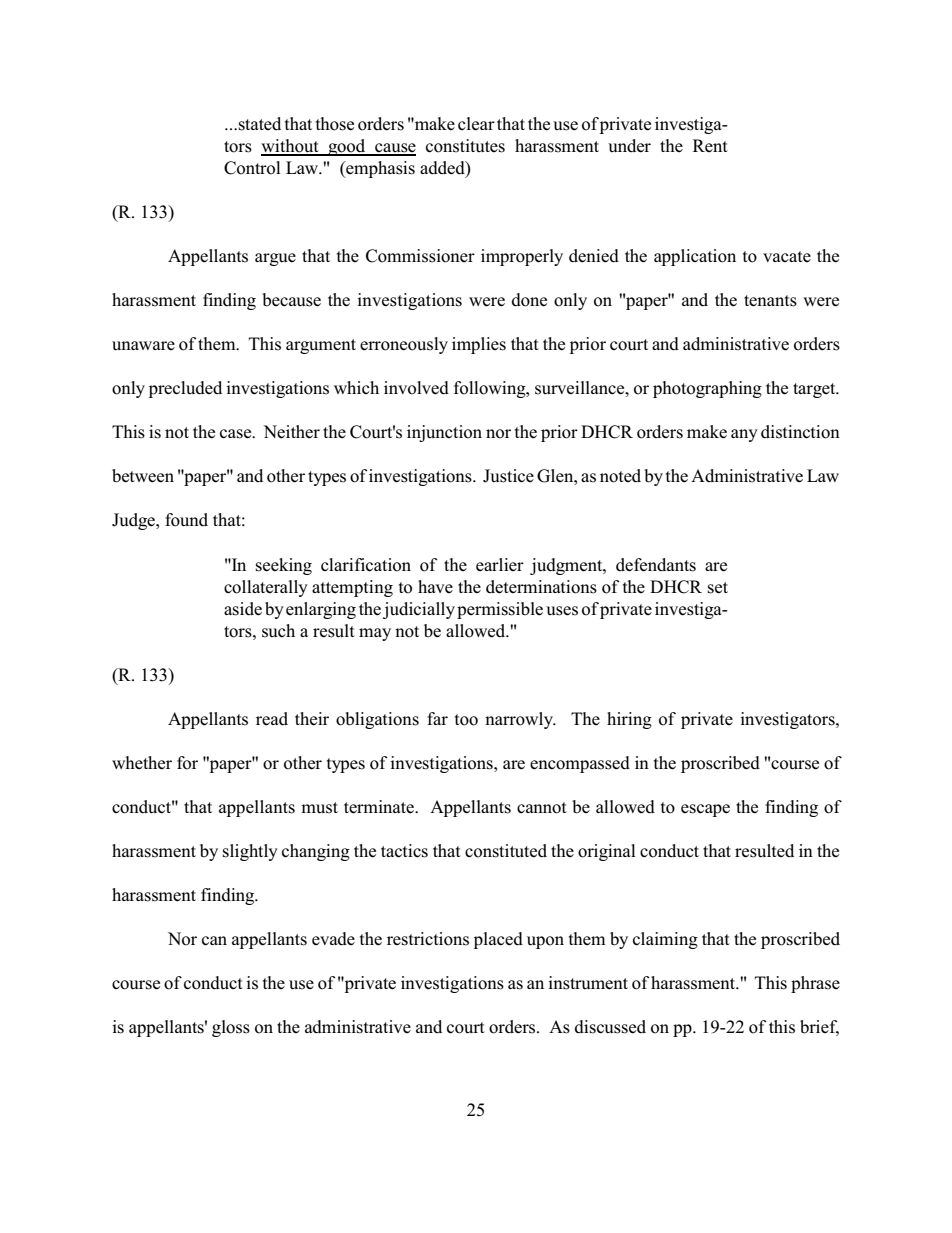  What do you see at coordinates (542, 808) in the document?
I see `cannot` at bounding box center [542, 808].
